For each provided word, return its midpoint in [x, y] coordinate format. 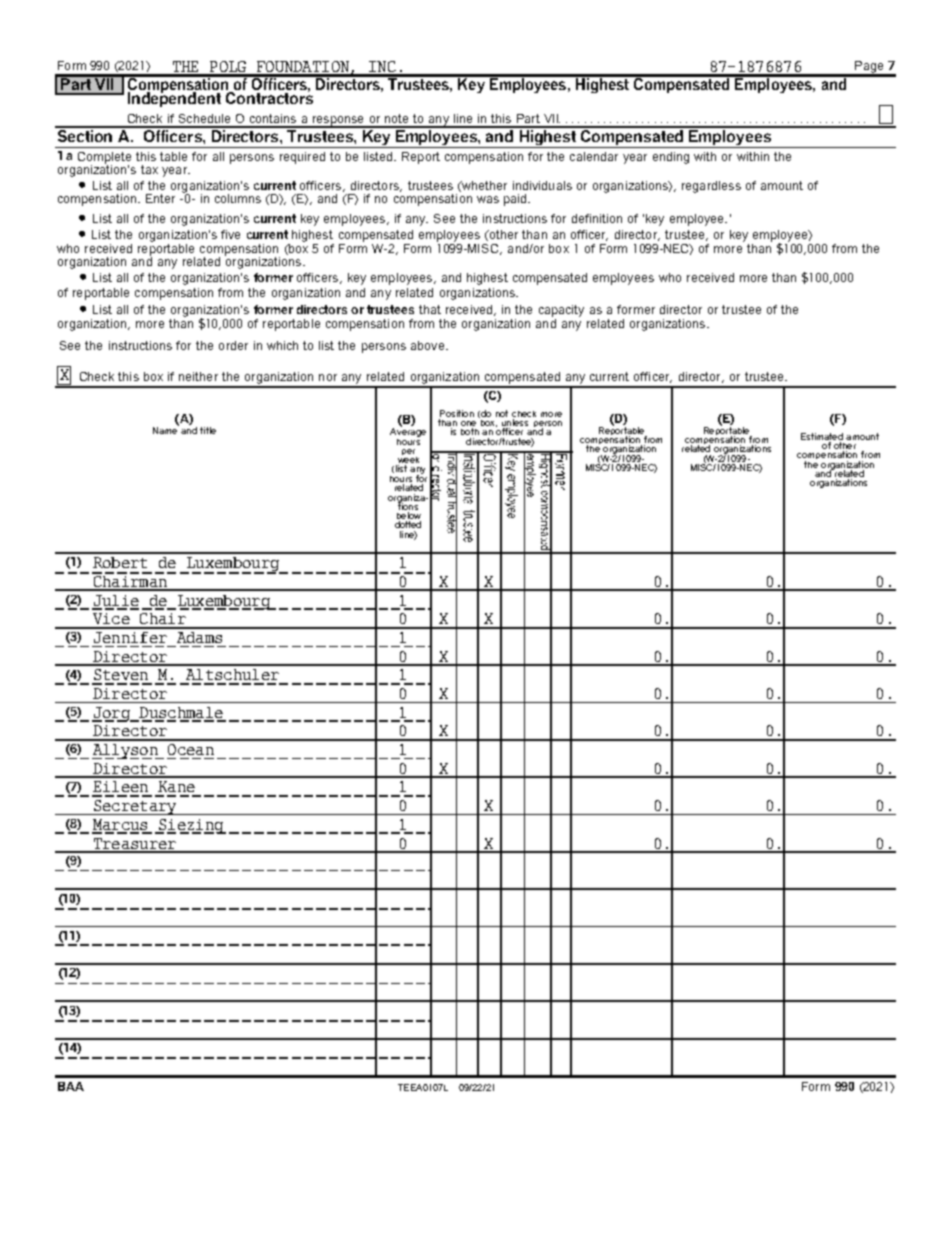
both [470, 431]
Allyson [126, 751]
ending [671, 158]
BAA [71, 1086]
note [396, 118]
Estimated [822, 436]
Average [408, 431]
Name [166, 429]
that [430, 309]
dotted [408, 524]
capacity [561, 311]
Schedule [204, 118]
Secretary [135, 807]
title [208, 430]
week [407, 460]
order [233, 345]
